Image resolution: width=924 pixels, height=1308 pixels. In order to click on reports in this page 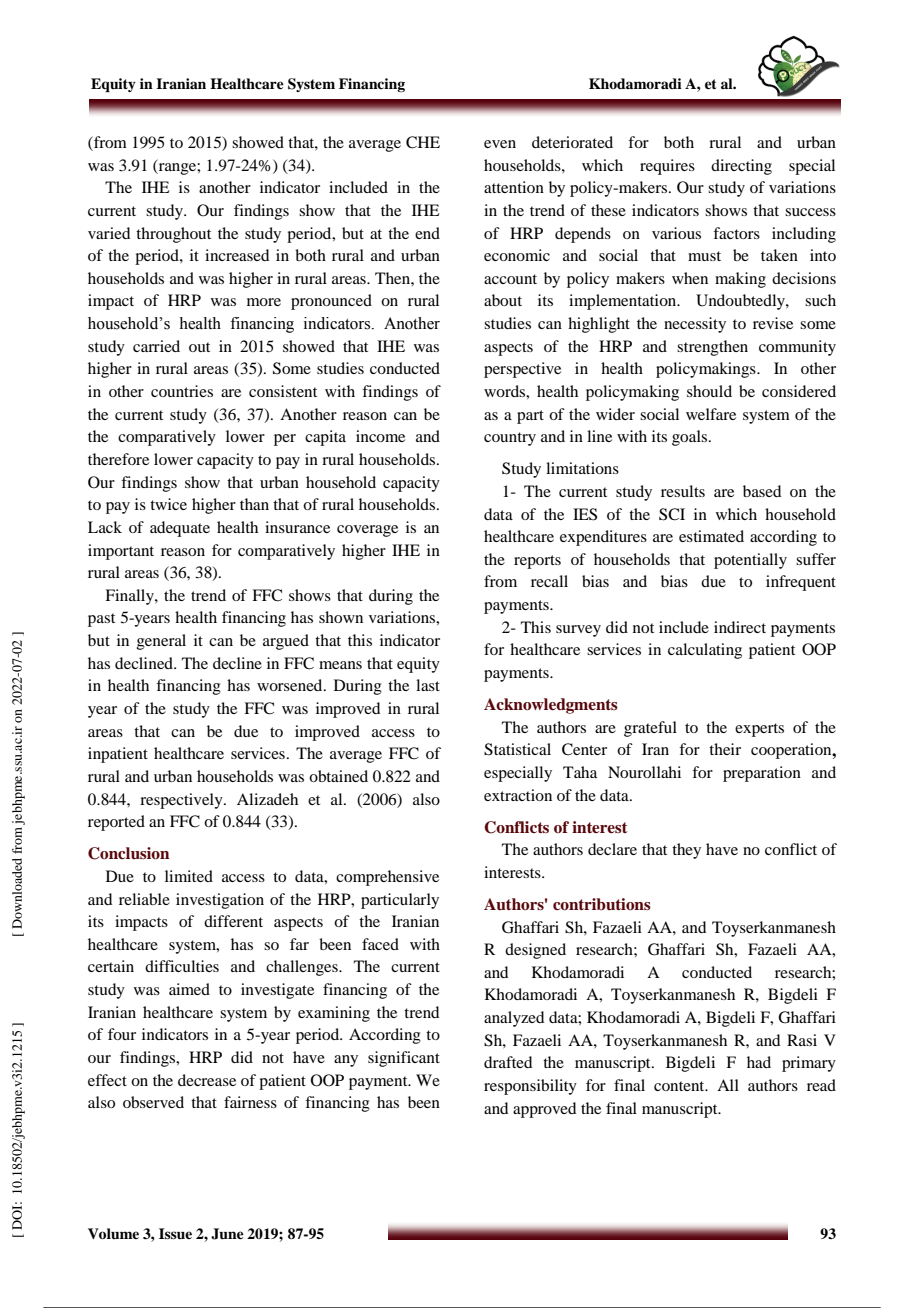, I will do `click(537, 562)`.
